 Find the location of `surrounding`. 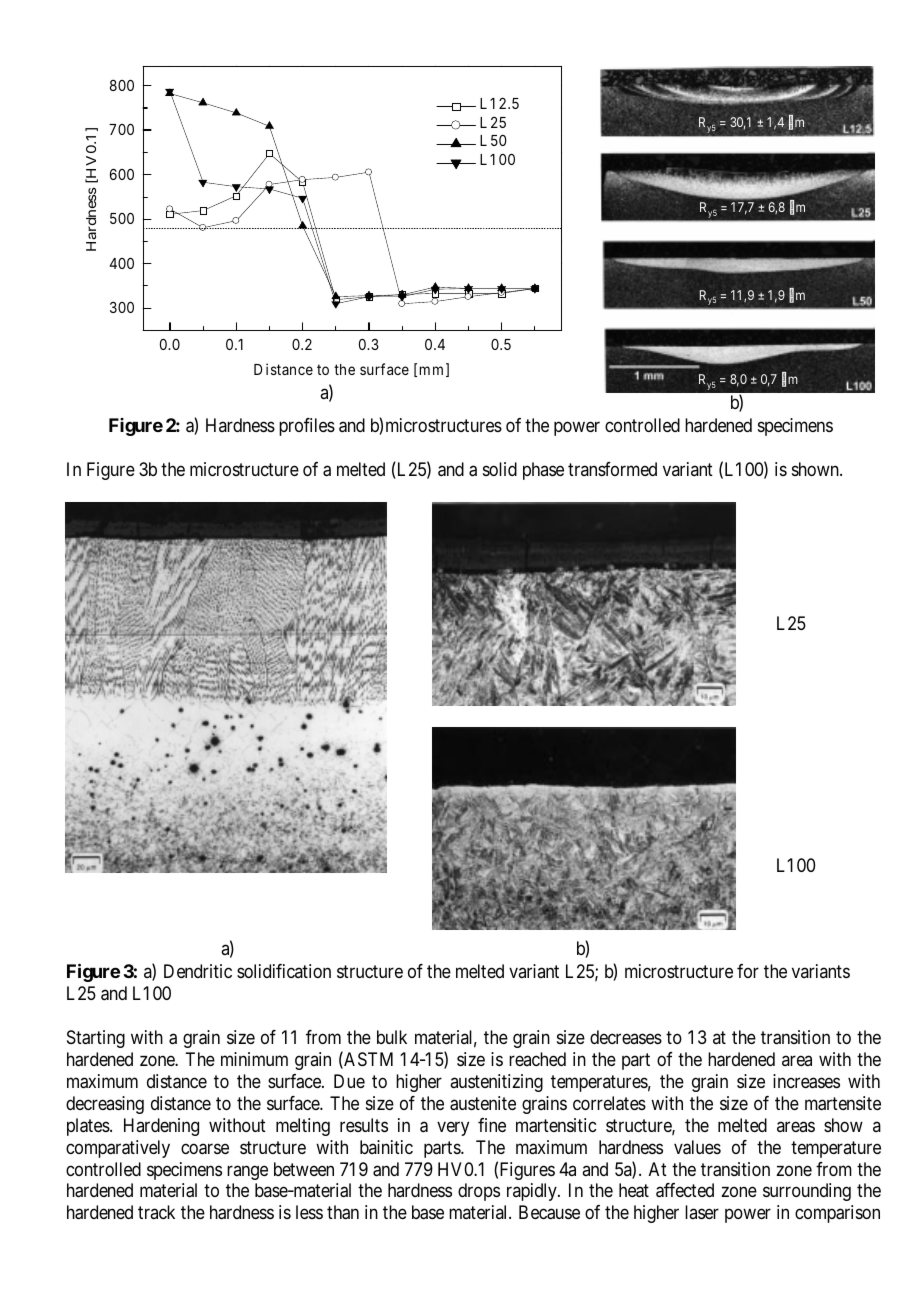

surrounding is located at coordinates (807, 1192).
